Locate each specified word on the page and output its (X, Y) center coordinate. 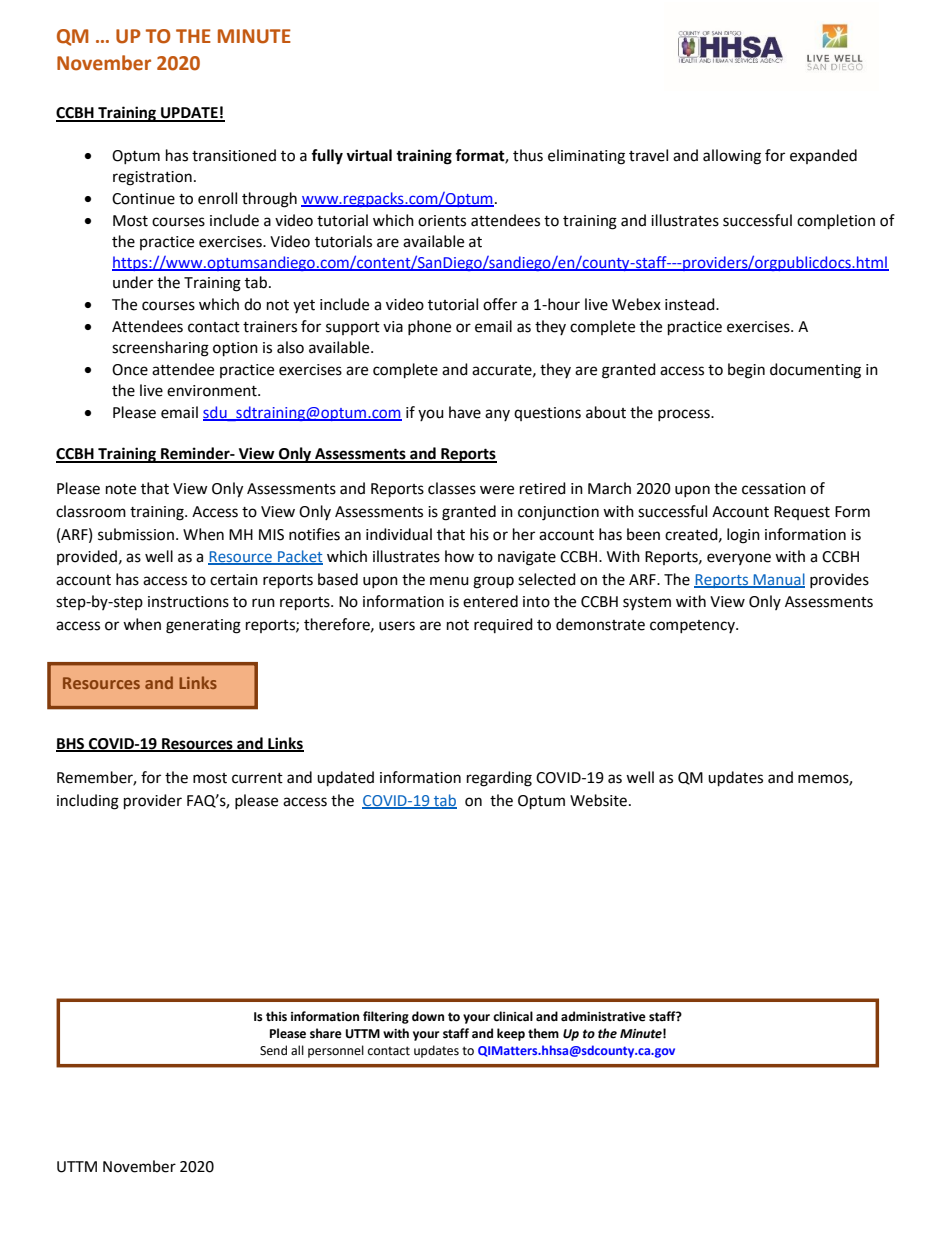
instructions (188, 602)
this (276, 1016)
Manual (778, 580)
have (465, 412)
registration (152, 178)
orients (442, 221)
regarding (499, 779)
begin (746, 371)
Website (598, 800)
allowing (732, 157)
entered (490, 601)
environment (213, 391)
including (88, 802)
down (428, 1016)
